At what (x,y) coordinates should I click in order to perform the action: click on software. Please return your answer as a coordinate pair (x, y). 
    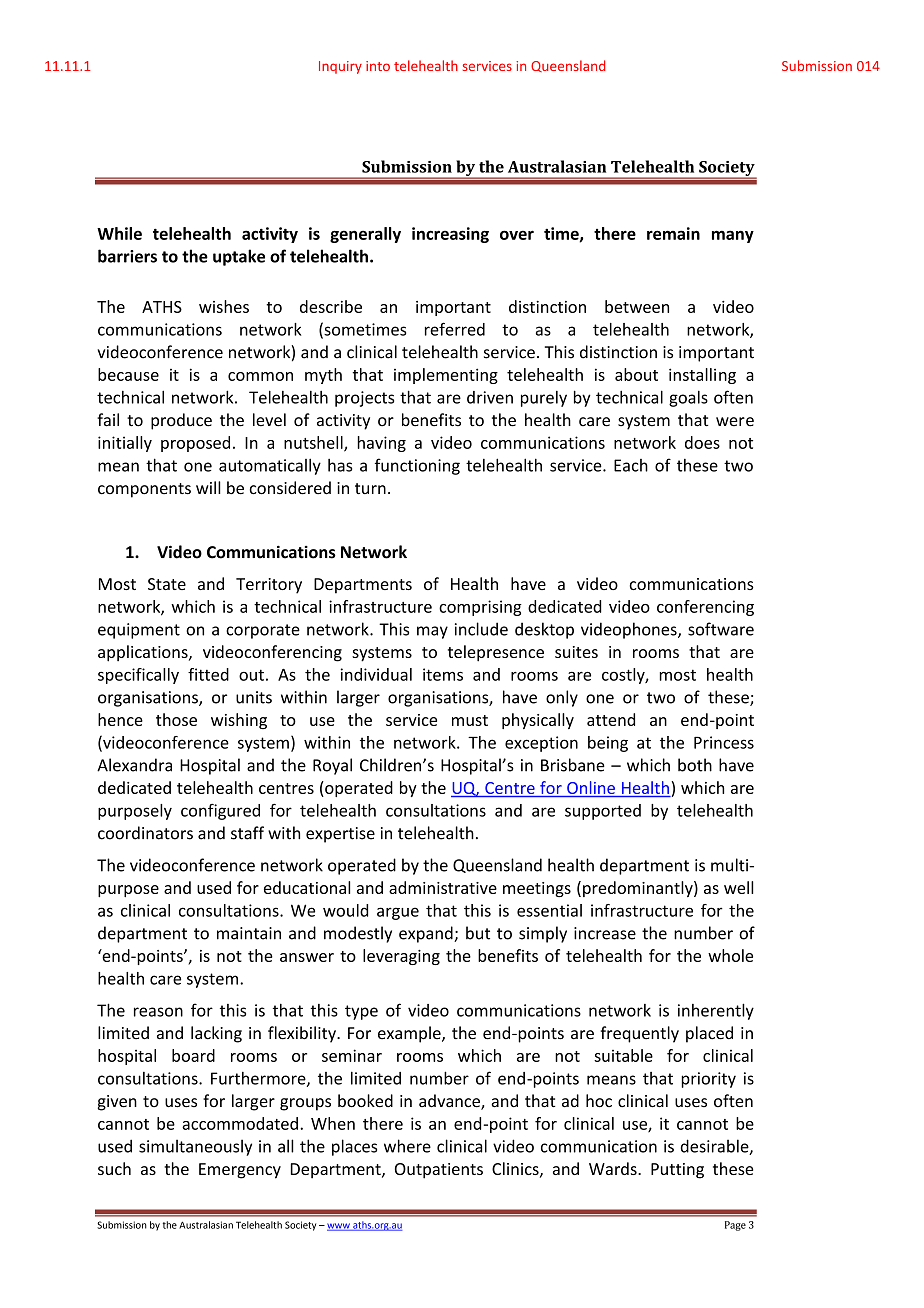
    Looking at the image, I should click on (721, 629).
